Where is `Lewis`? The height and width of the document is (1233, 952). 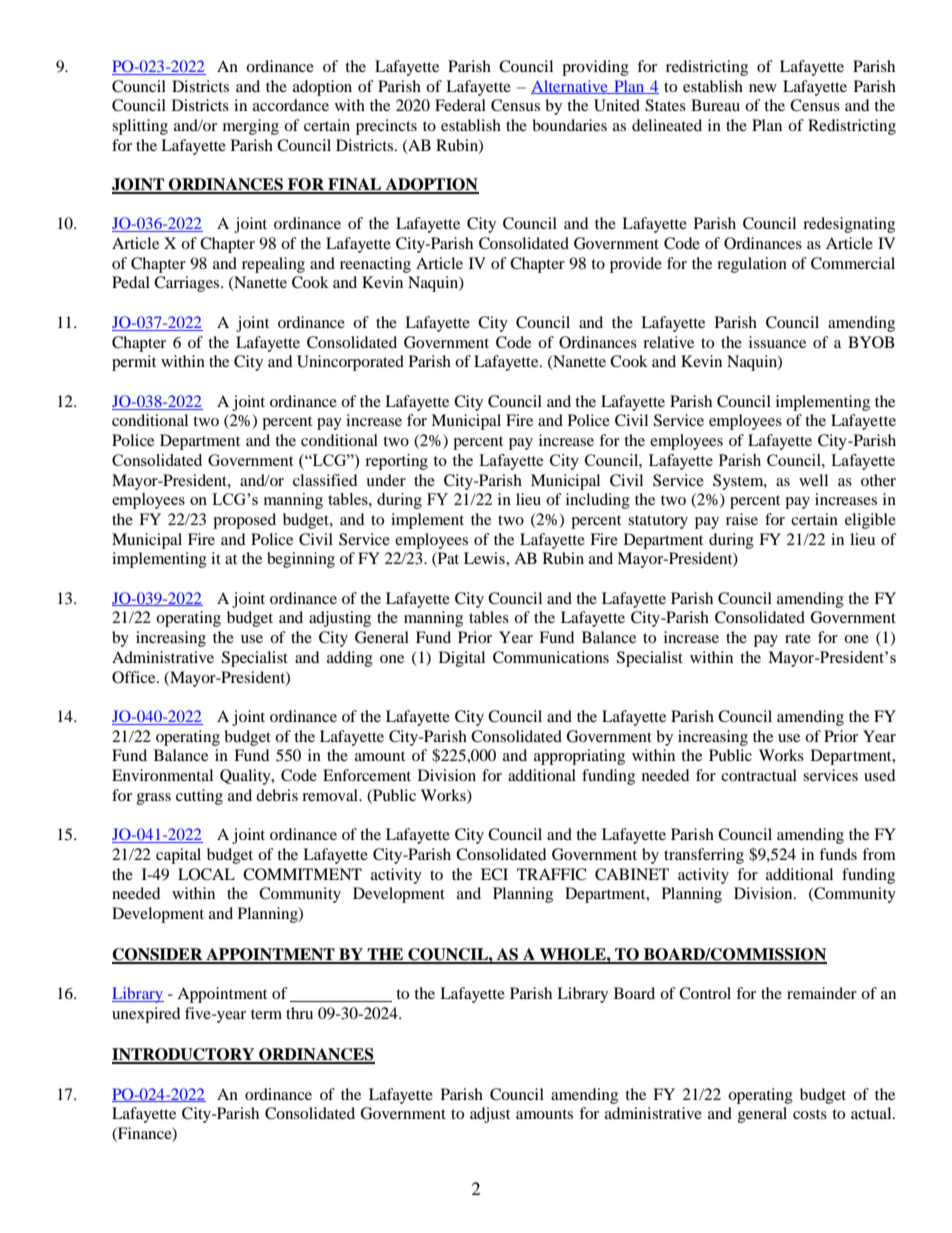
Lewis is located at coordinates (485, 558).
